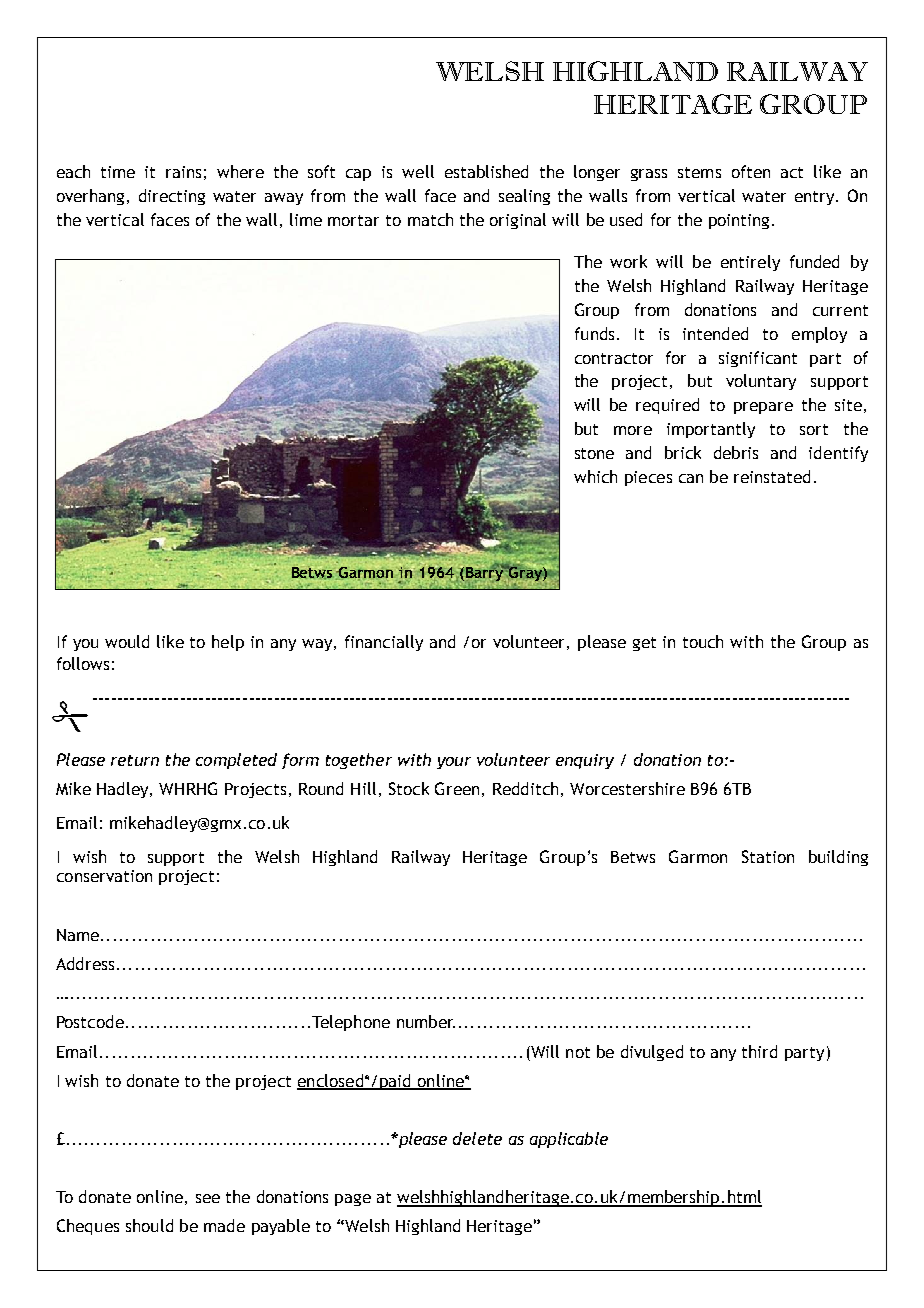 The image size is (924, 1308). Describe the element at coordinates (772, 476) in the screenshot. I see `reinstated` at that location.
